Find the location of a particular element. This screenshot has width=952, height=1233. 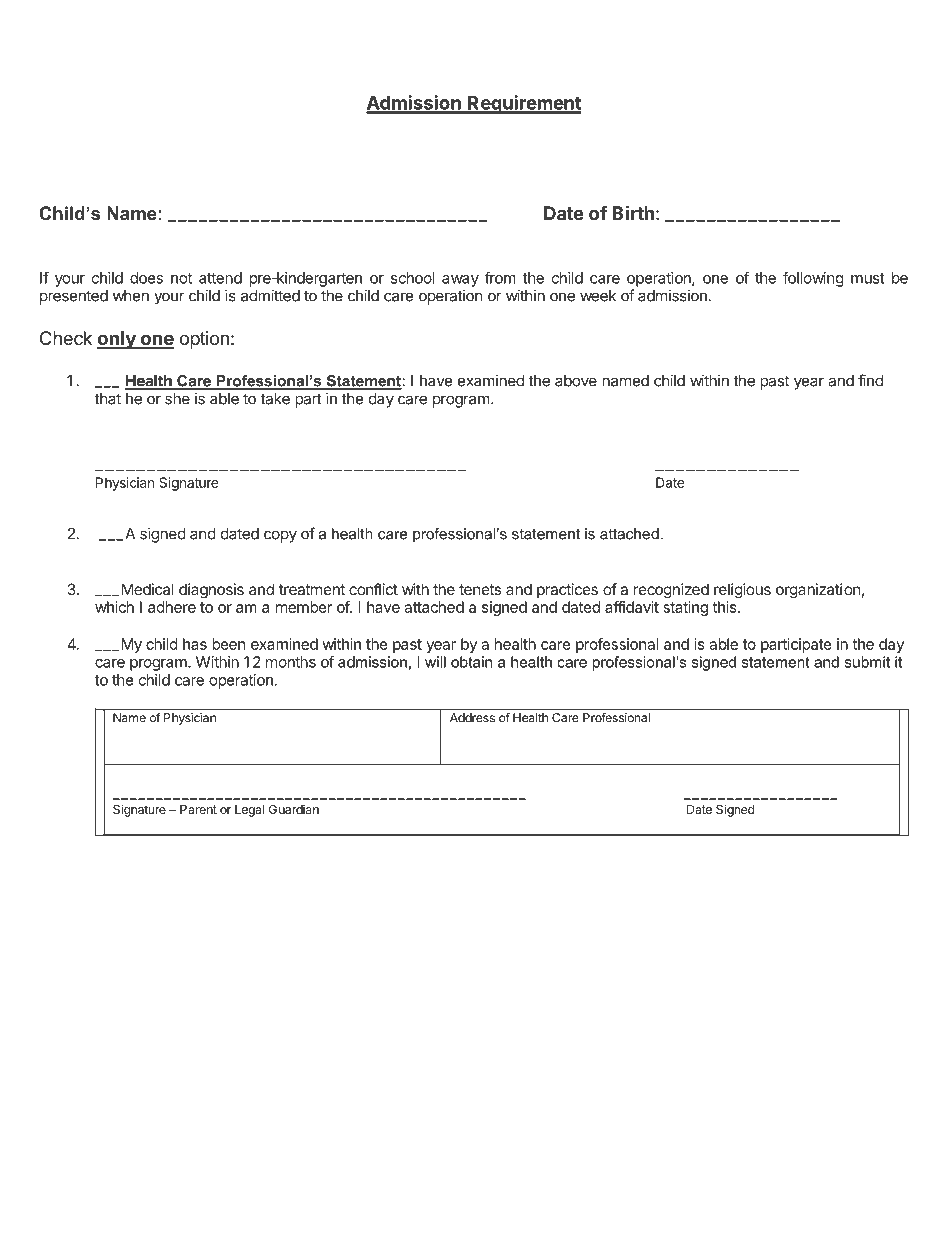

Address is located at coordinates (472, 718).
